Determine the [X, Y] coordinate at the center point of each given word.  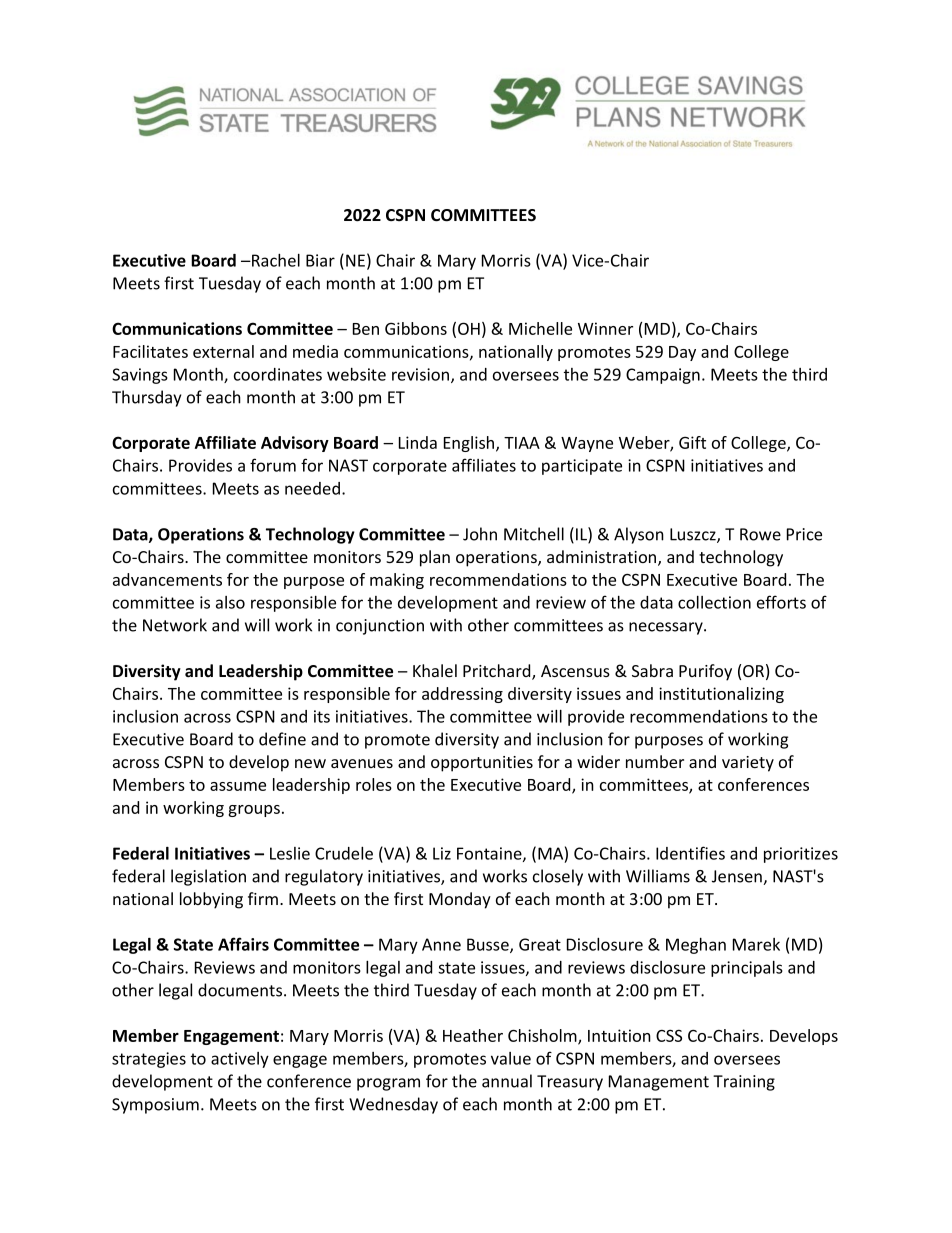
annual [507, 1081]
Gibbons [416, 328]
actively [240, 1060]
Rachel [275, 260]
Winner [605, 328]
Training [744, 1083]
